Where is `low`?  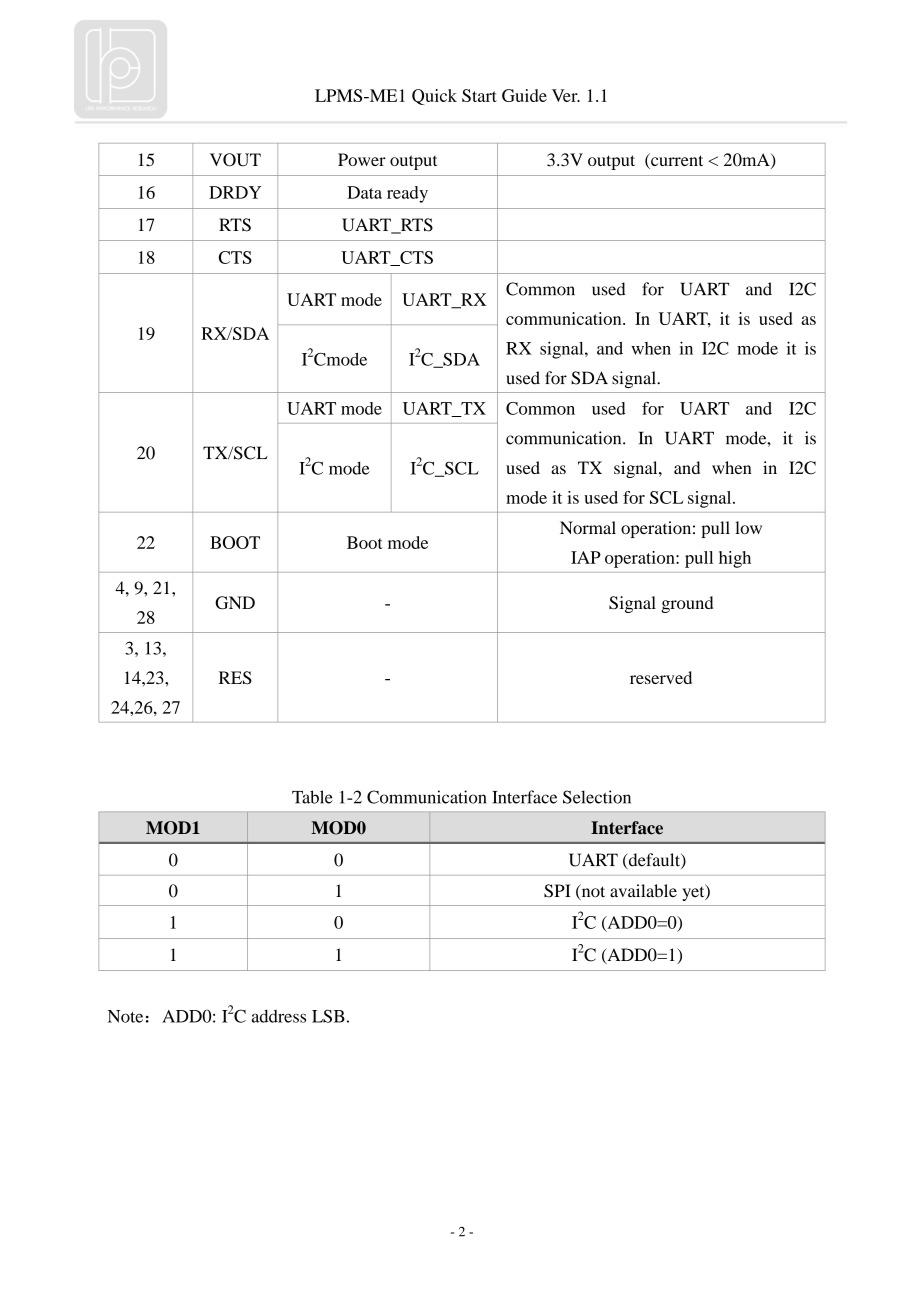 low is located at coordinates (748, 527).
